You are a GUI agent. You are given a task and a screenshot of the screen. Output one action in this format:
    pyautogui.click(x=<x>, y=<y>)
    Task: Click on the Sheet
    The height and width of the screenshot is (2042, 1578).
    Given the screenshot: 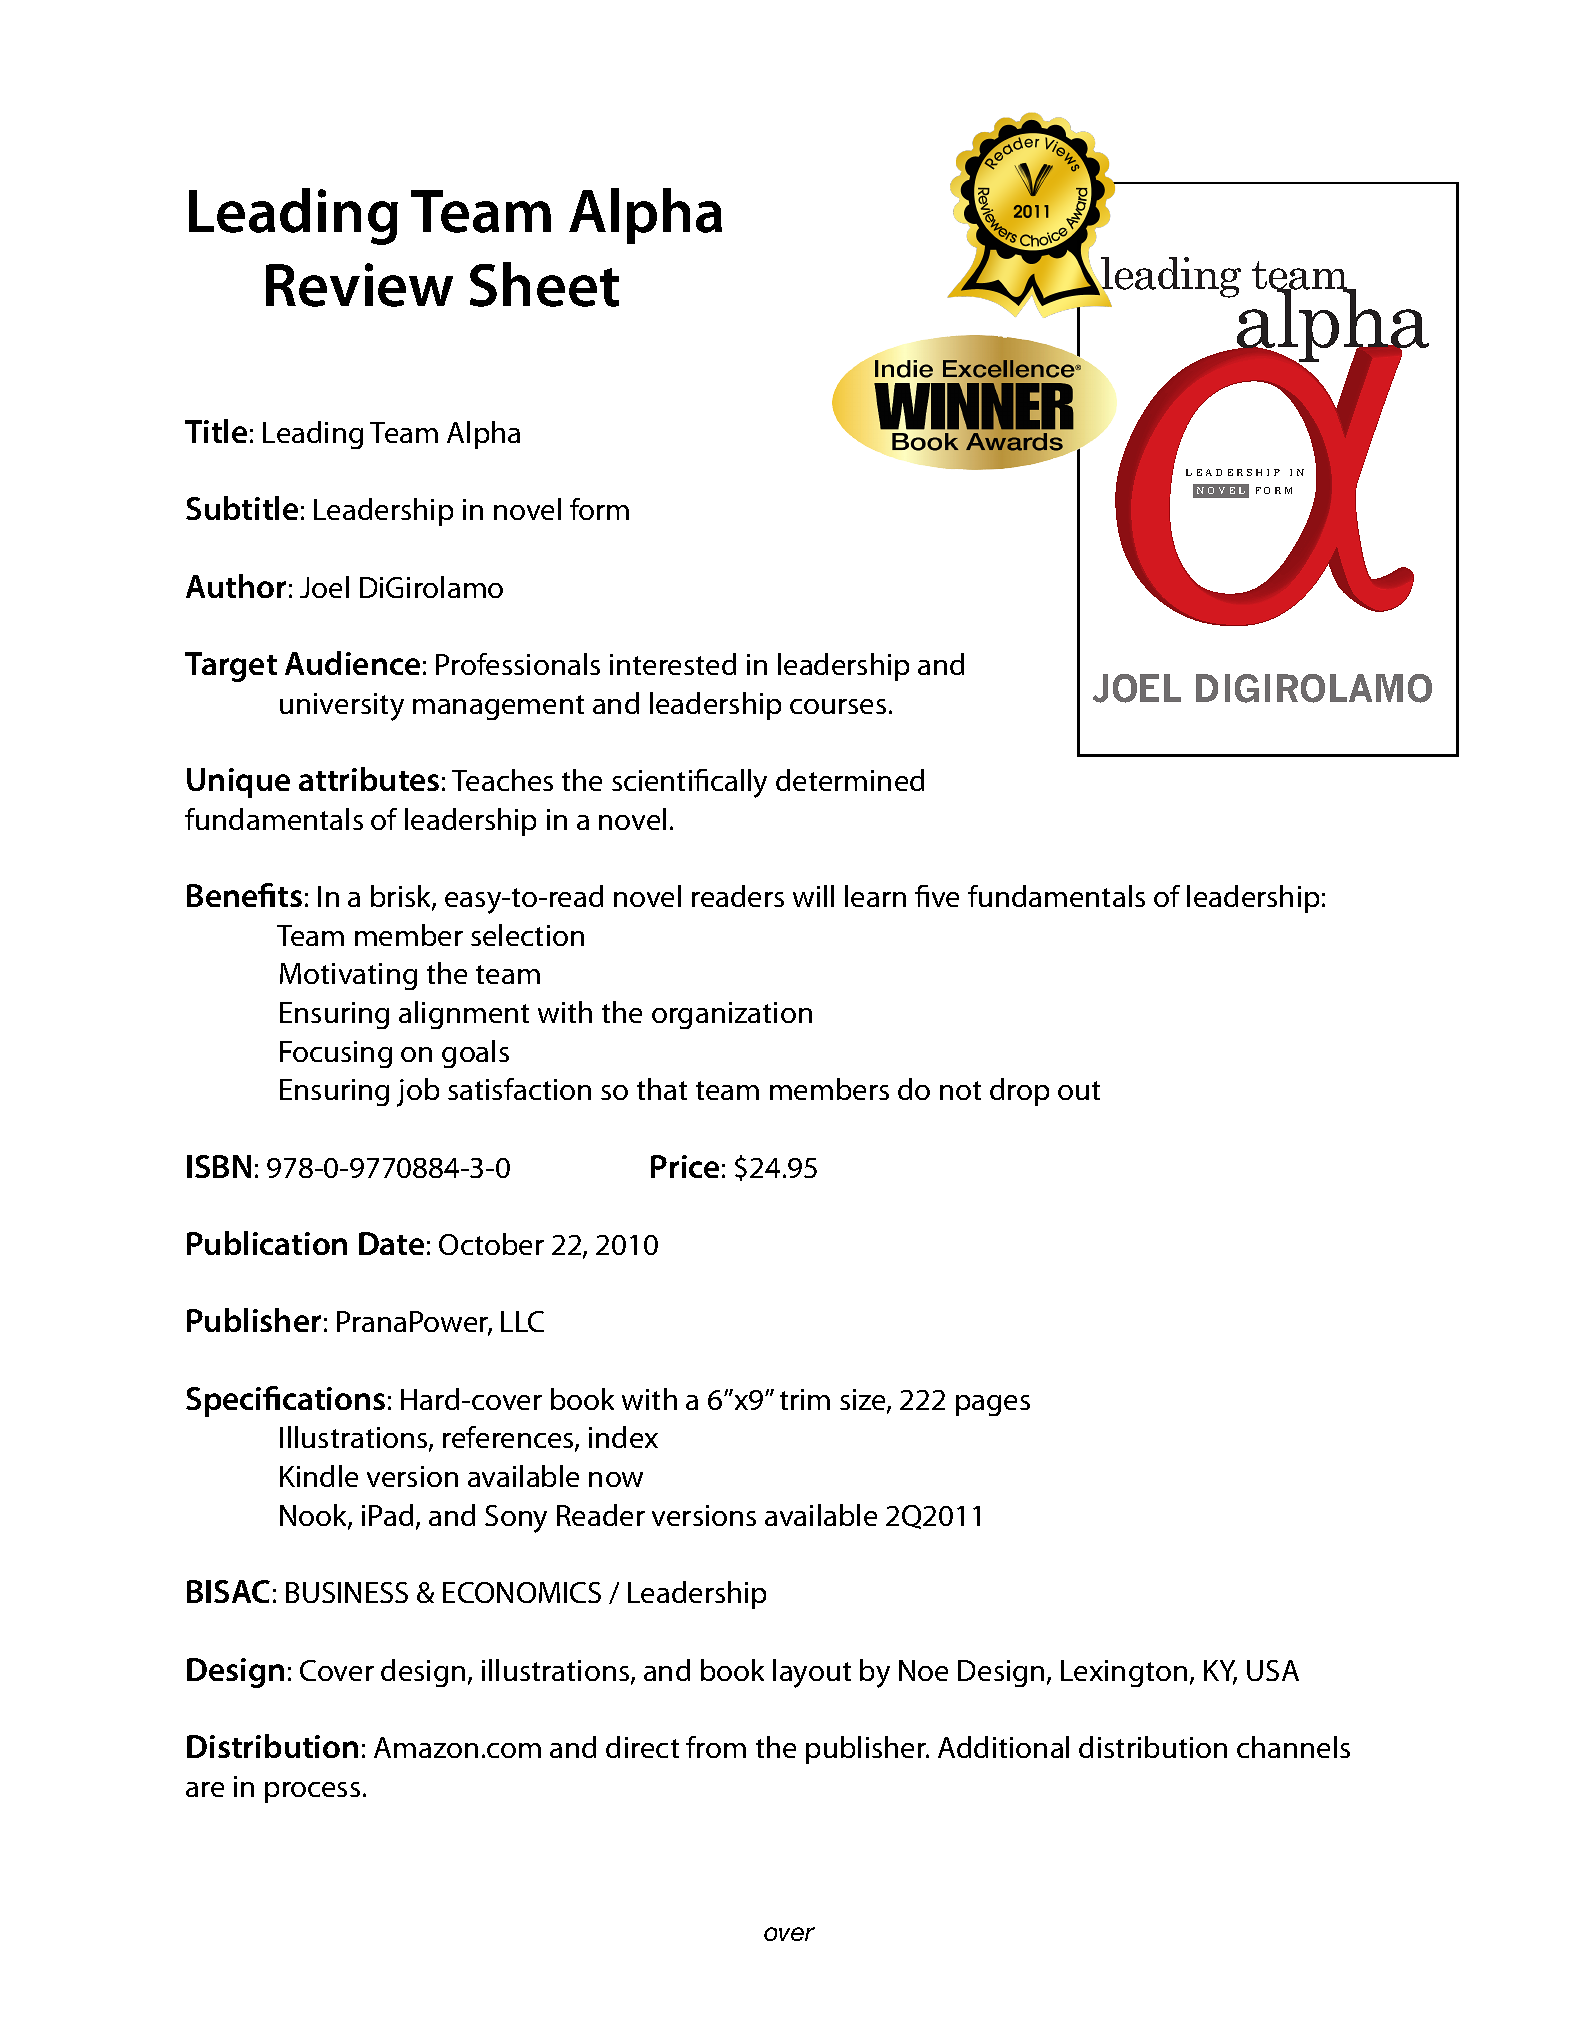 What is the action you would take?
    pyautogui.click(x=544, y=284)
